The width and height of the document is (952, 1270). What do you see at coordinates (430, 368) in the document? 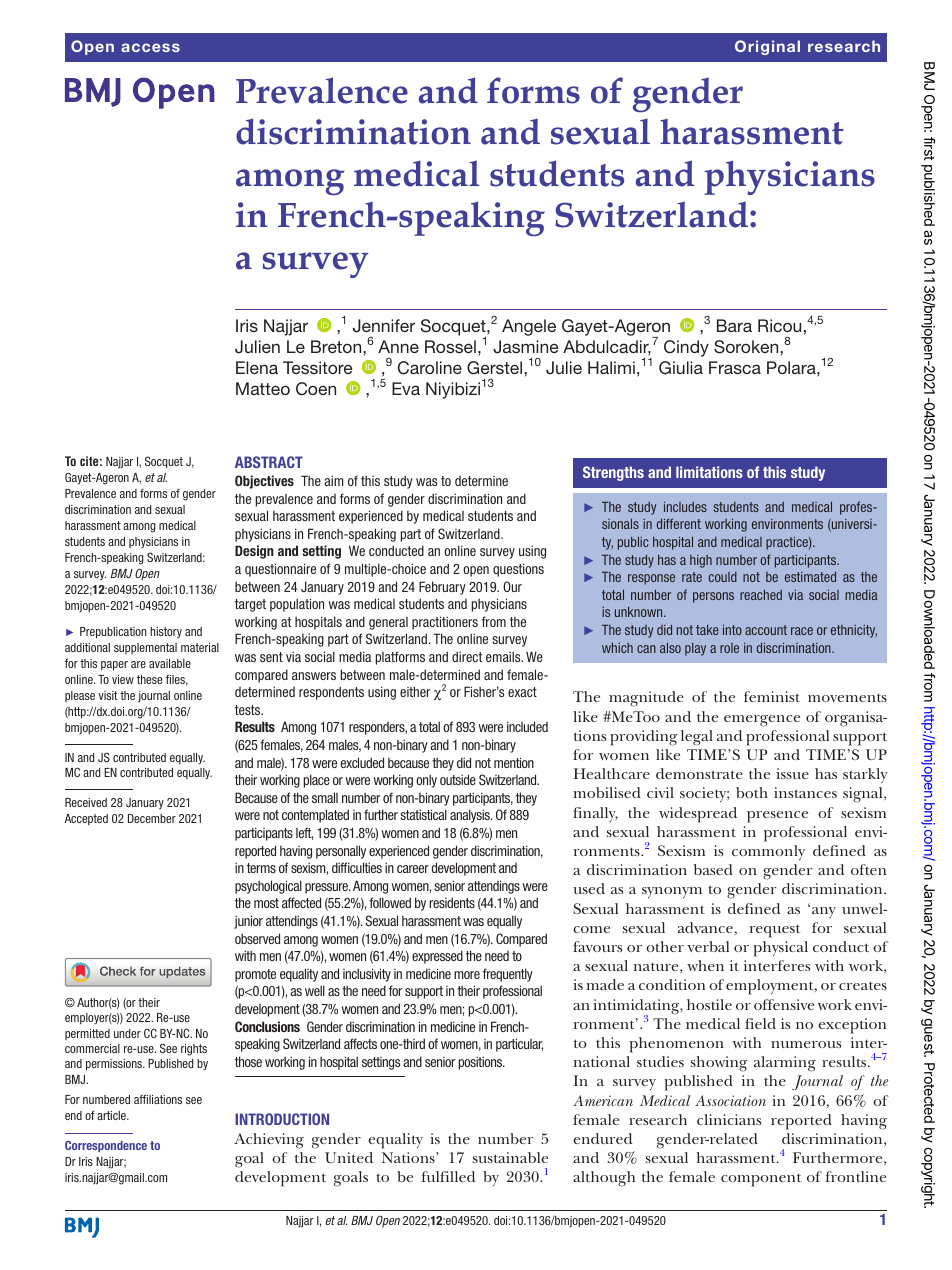
I see `Caroline` at bounding box center [430, 368].
